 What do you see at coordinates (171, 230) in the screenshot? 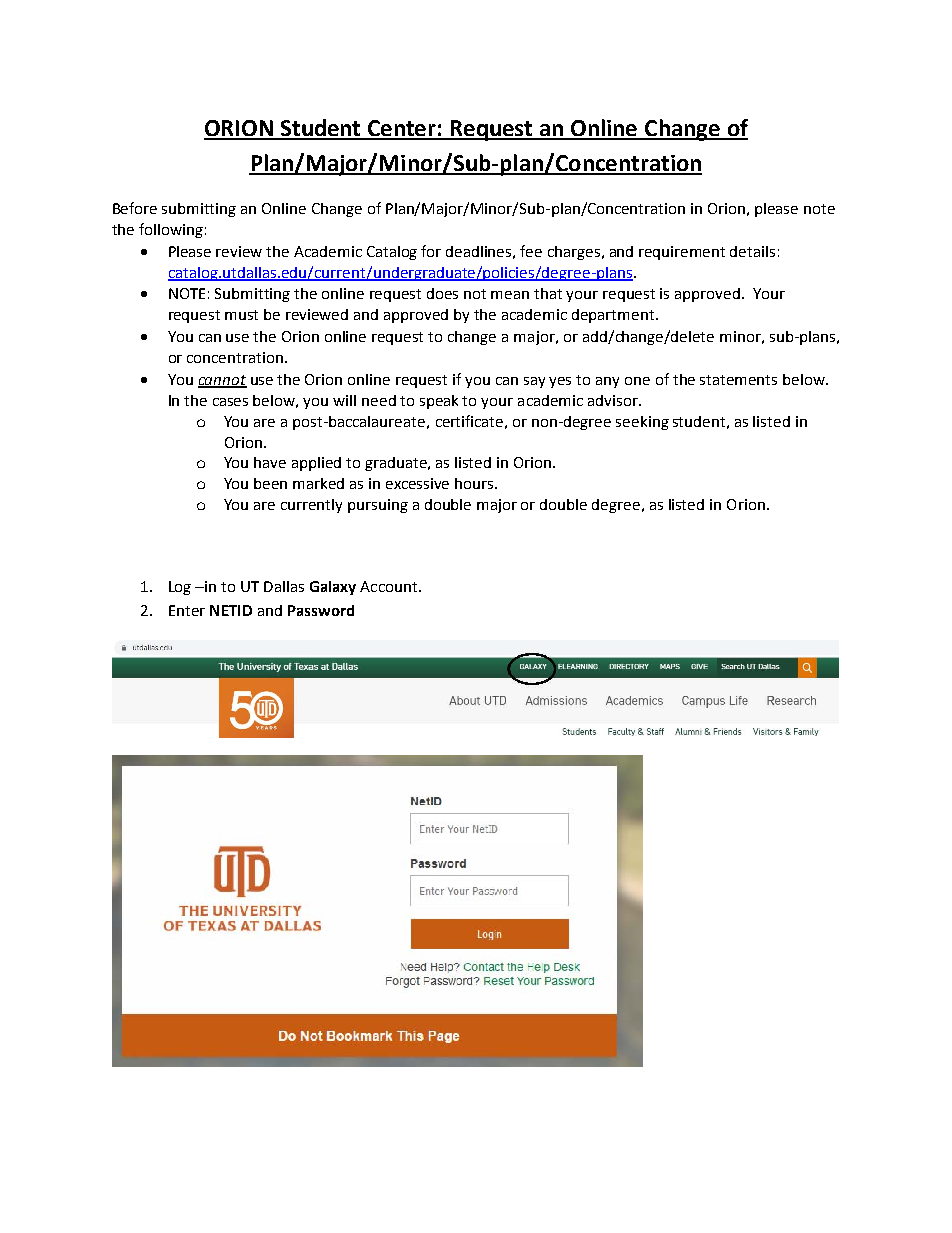
I see `following` at bounding box center [171, 230].
